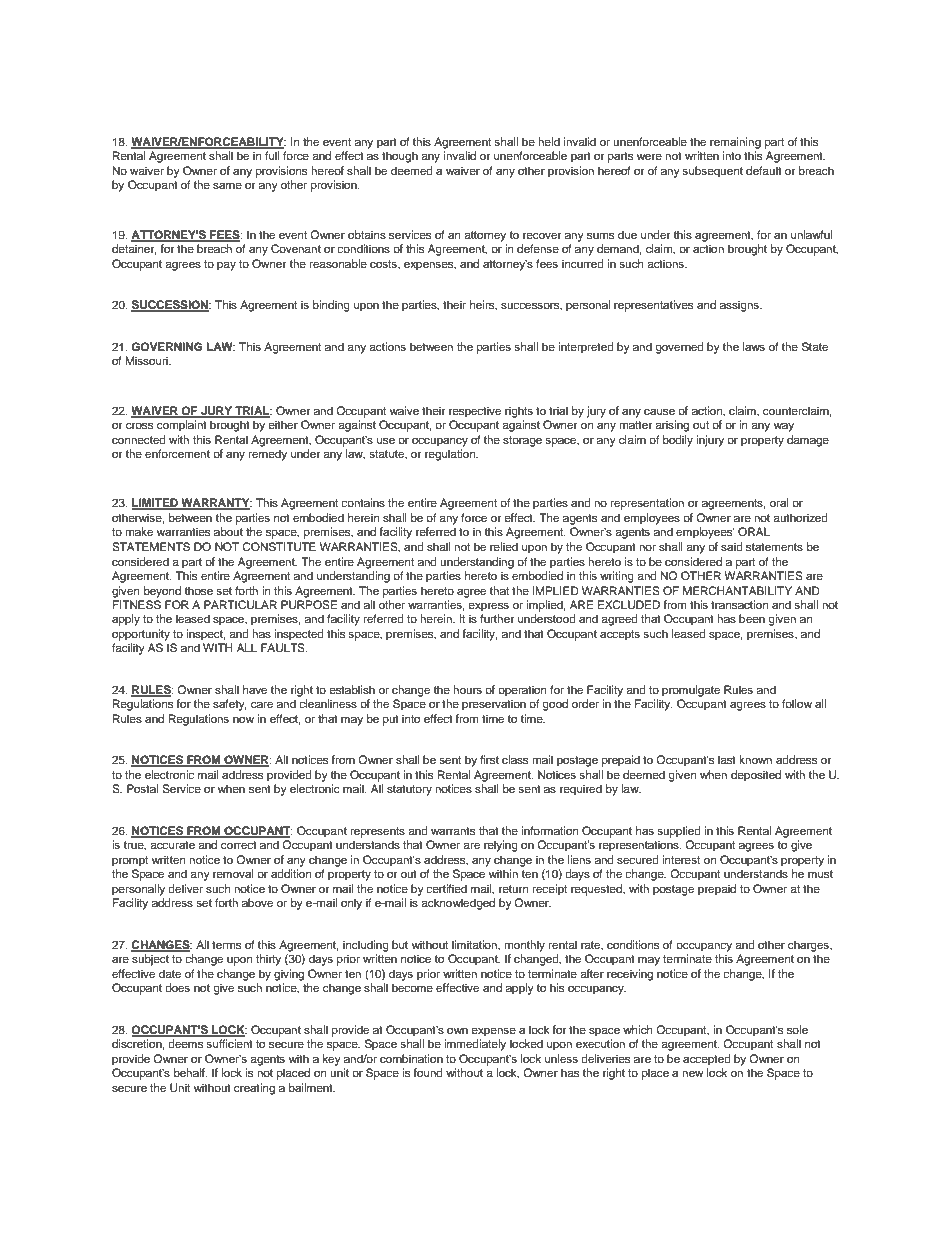 The width and height of the page is (952, 1233). What do you see at coordinates (504, 546) in the page?
I see `relied` at bounding box center [504, 546].
